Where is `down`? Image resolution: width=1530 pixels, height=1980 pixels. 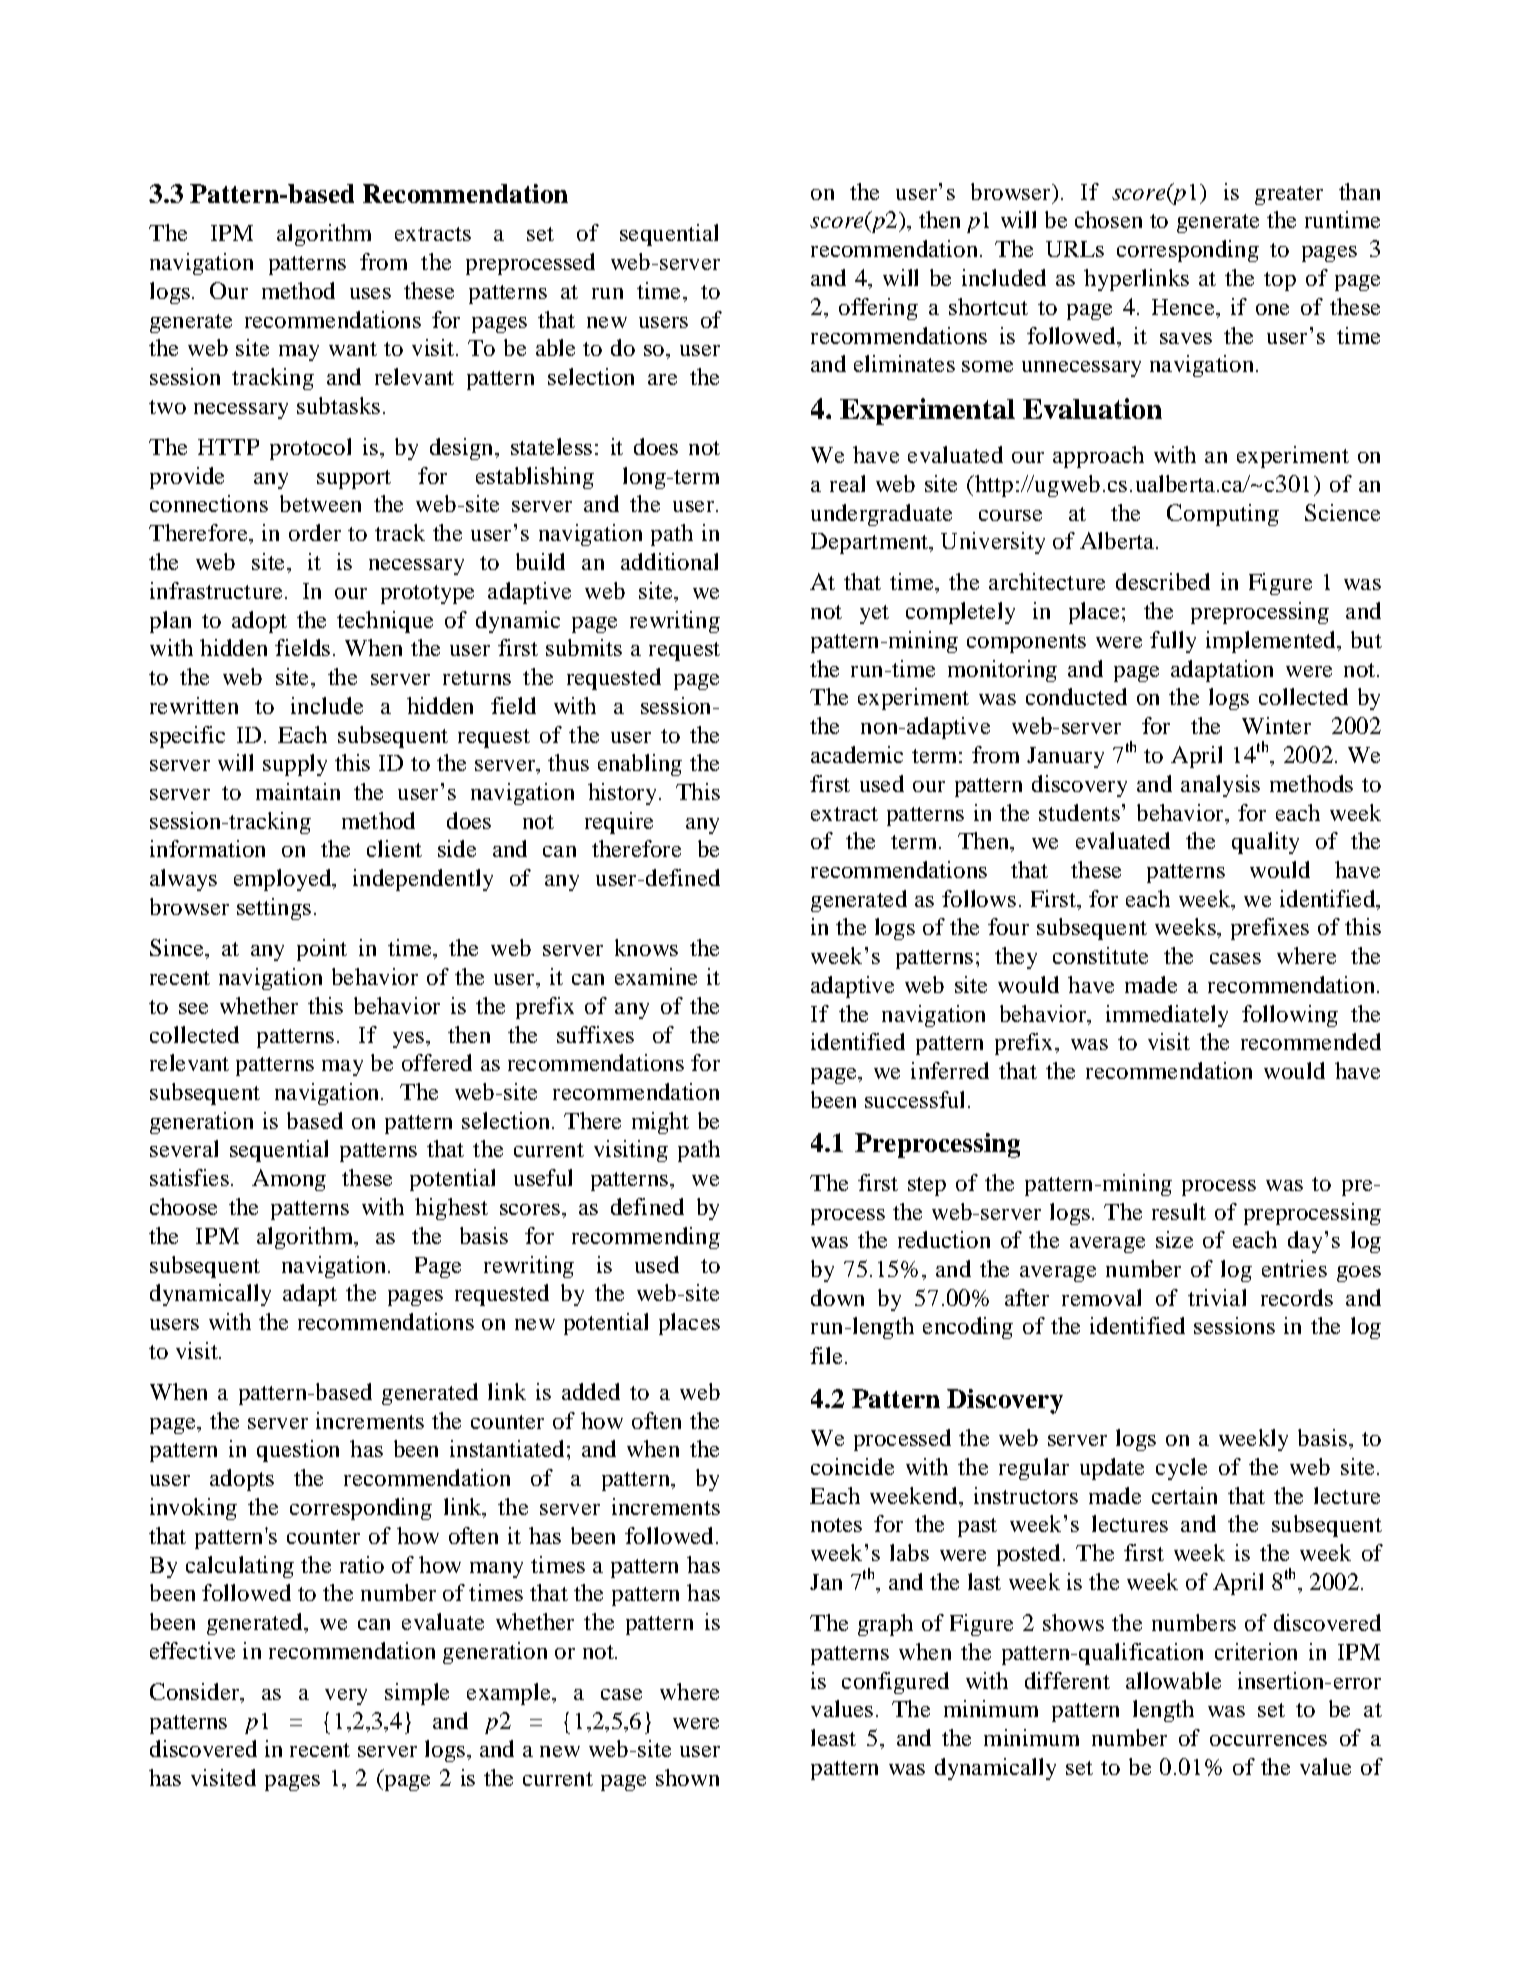
down is located at coordinates (837, 1297).
